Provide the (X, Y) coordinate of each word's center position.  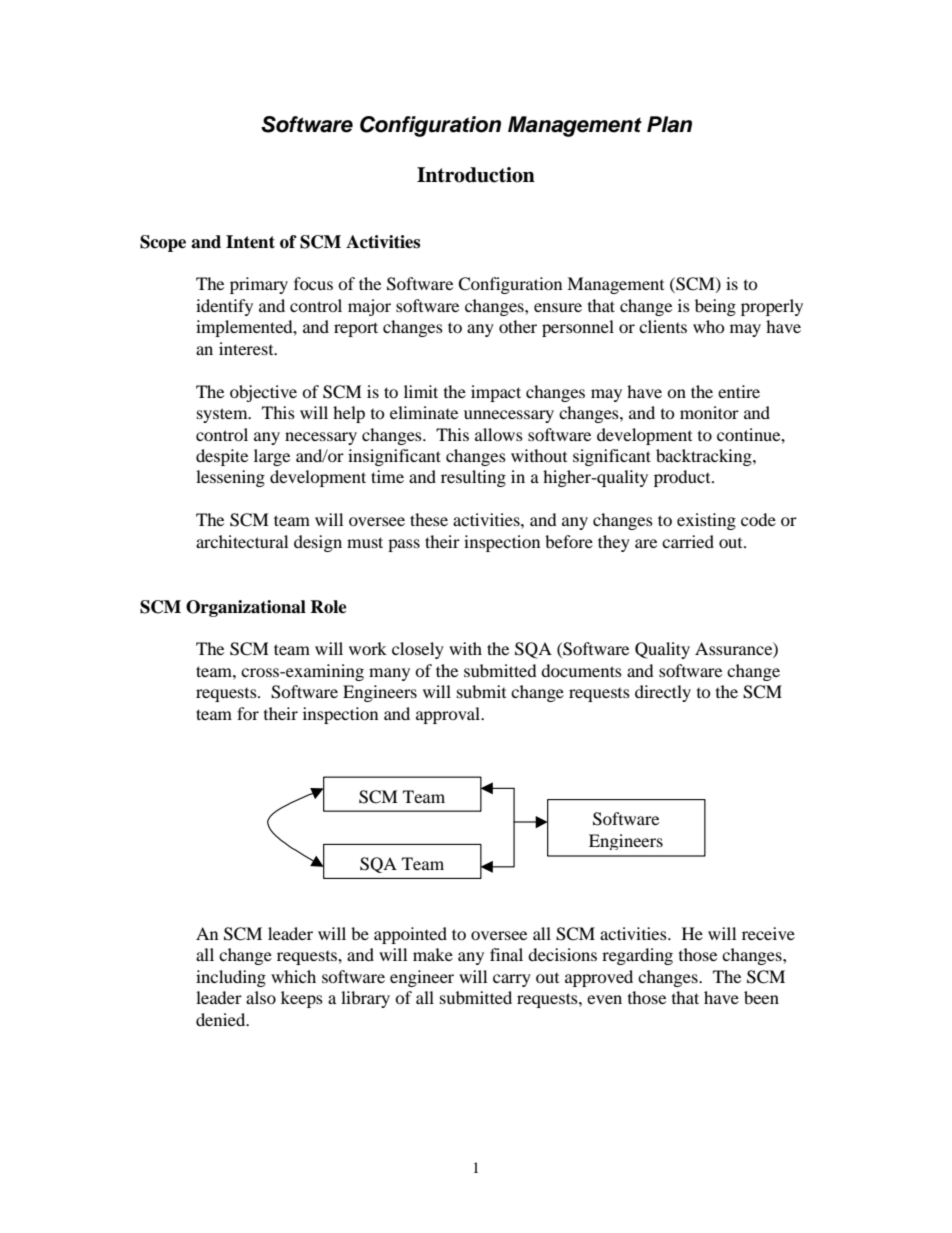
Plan (669, 124)
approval (449, 715)
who (709, 326)
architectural (242, 541)
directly (663, 693)
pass (404, 545)
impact (496, 393)
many (389, 674)
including (231, 978)
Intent (250, 242)
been (761, 997)
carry (512, 980)
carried (688, 541)
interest (247, 348)
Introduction (476, 175)
